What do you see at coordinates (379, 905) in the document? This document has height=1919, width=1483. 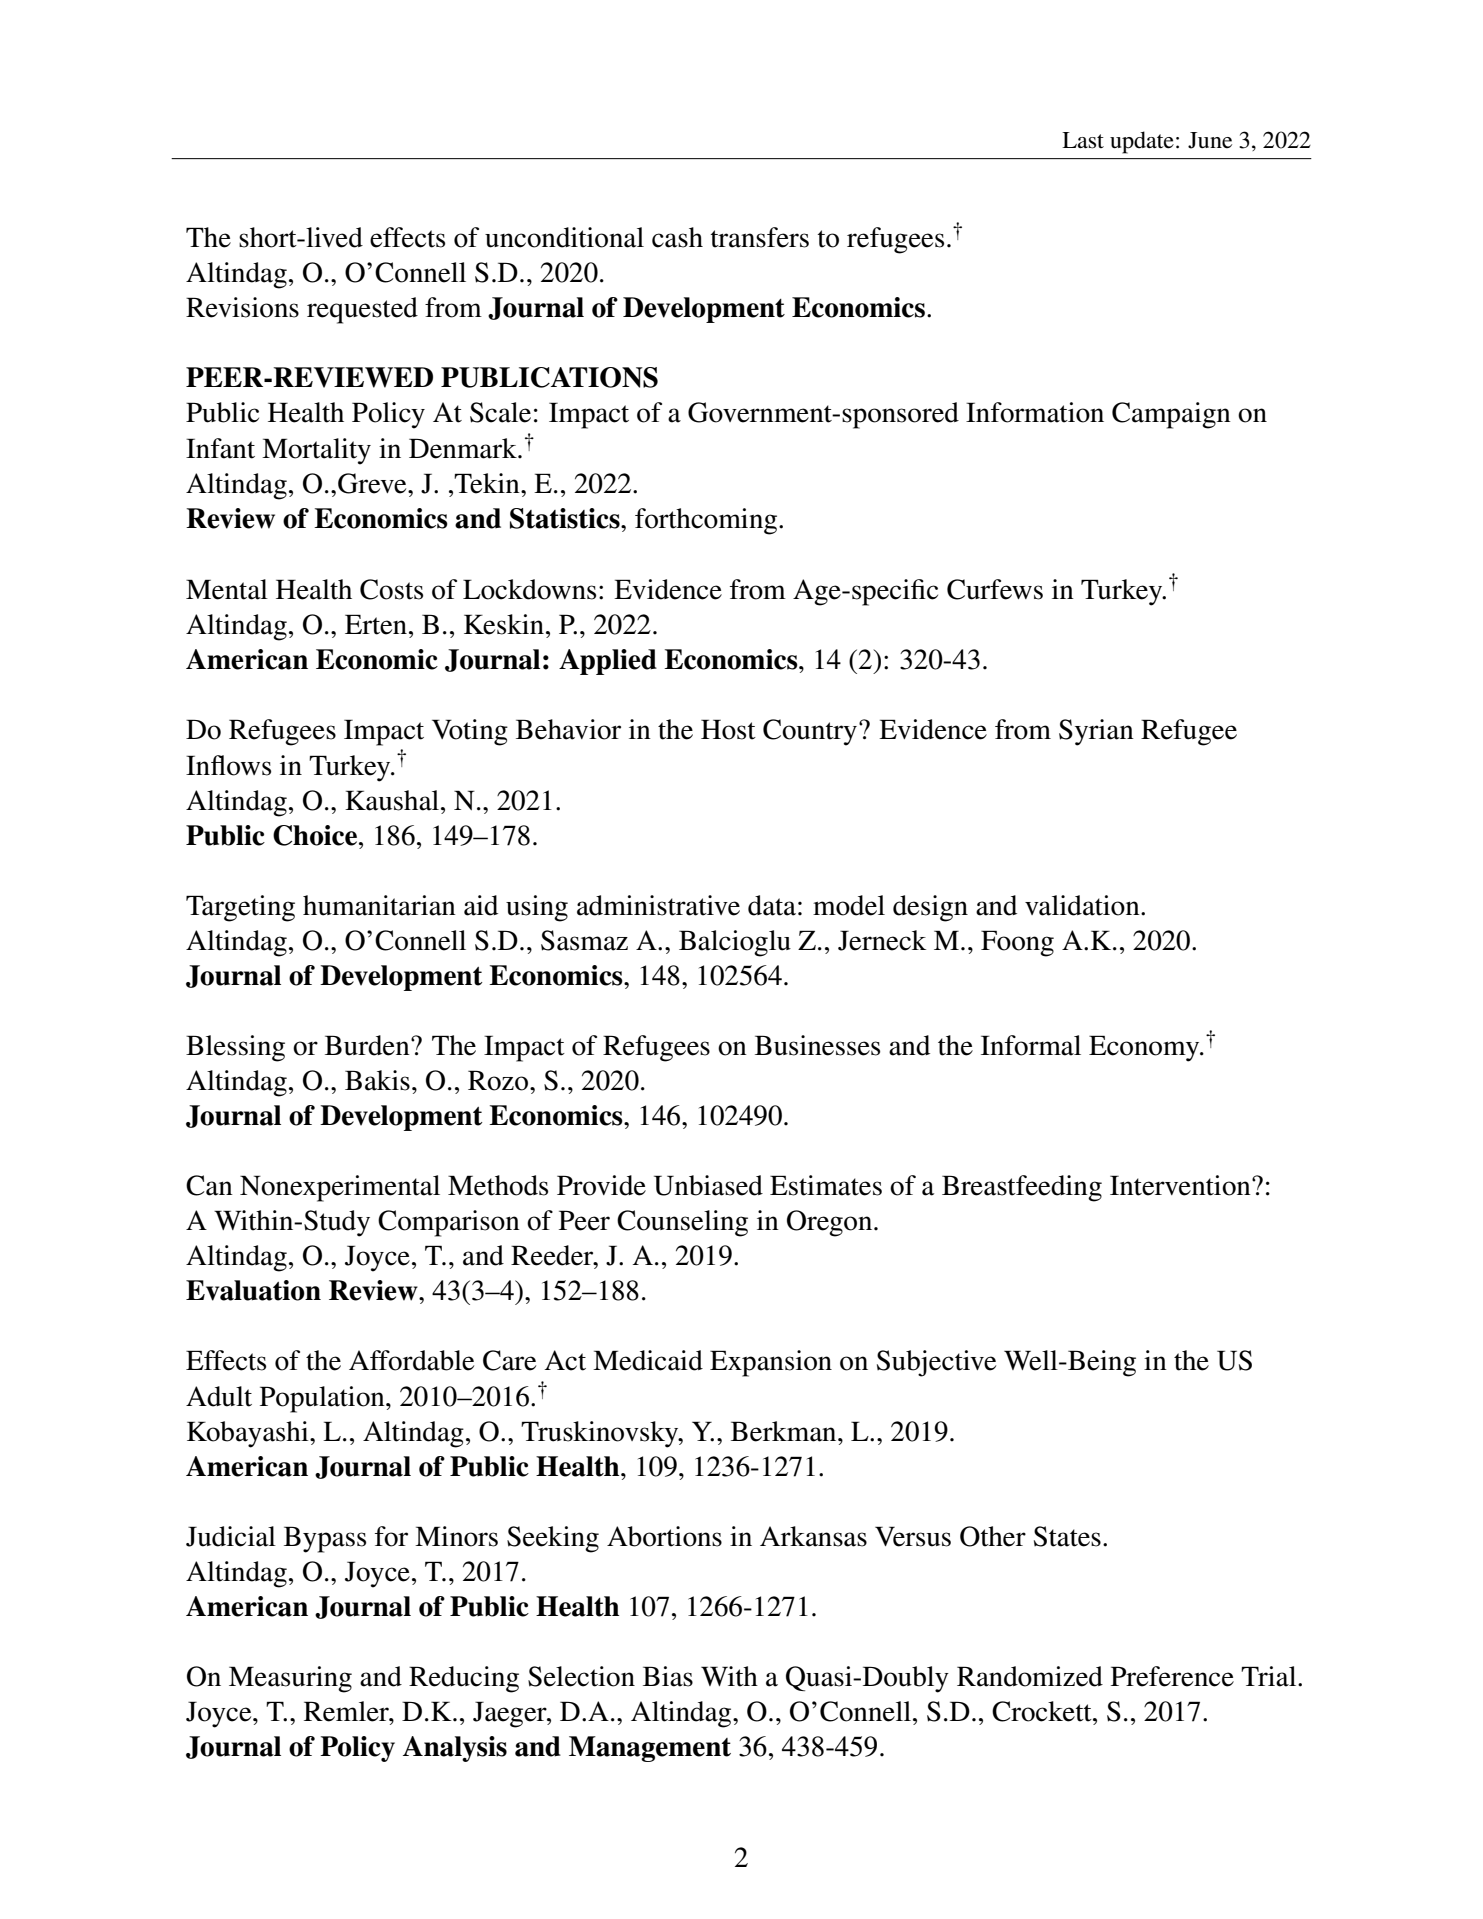 I see `humanitarian` at bounding box center [379, 905].
